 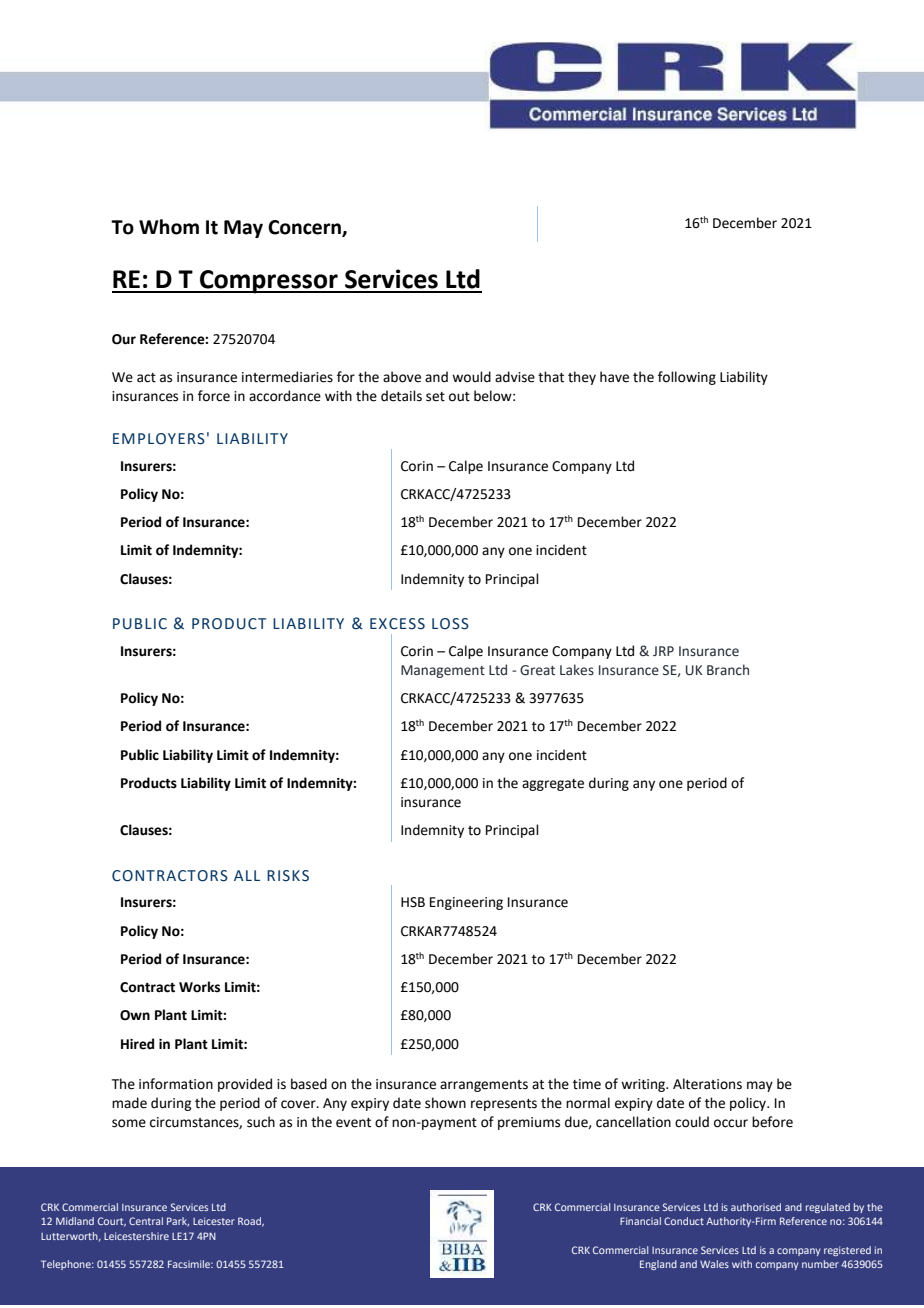 I want to click on following, so click(x=687, y=378).
